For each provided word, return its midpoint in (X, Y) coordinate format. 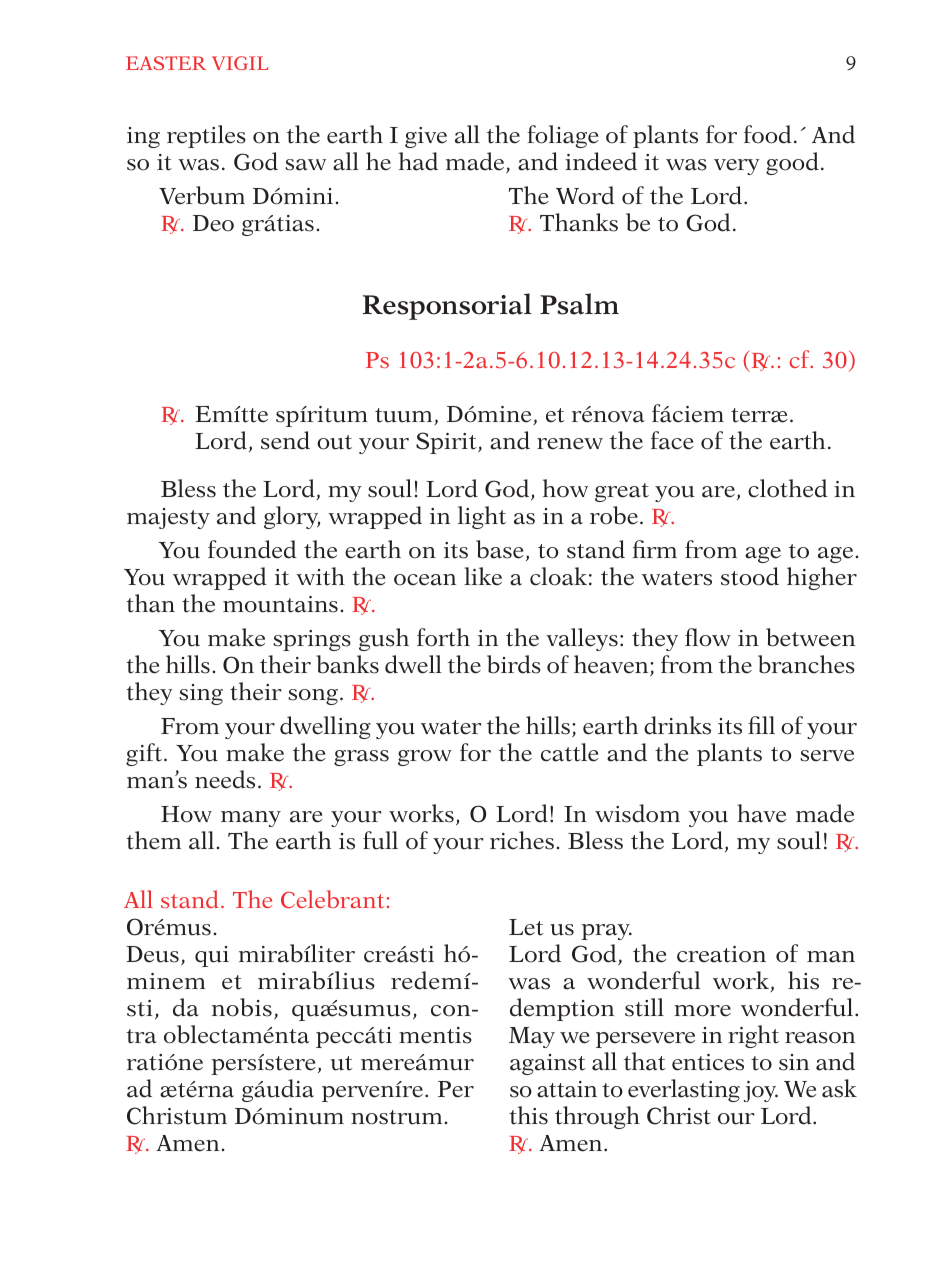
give (426, 137)
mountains (280, 604)
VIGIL (240, 63)
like (483, 576)
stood (750, 576)
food (768, 134)
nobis (242, 1007)
